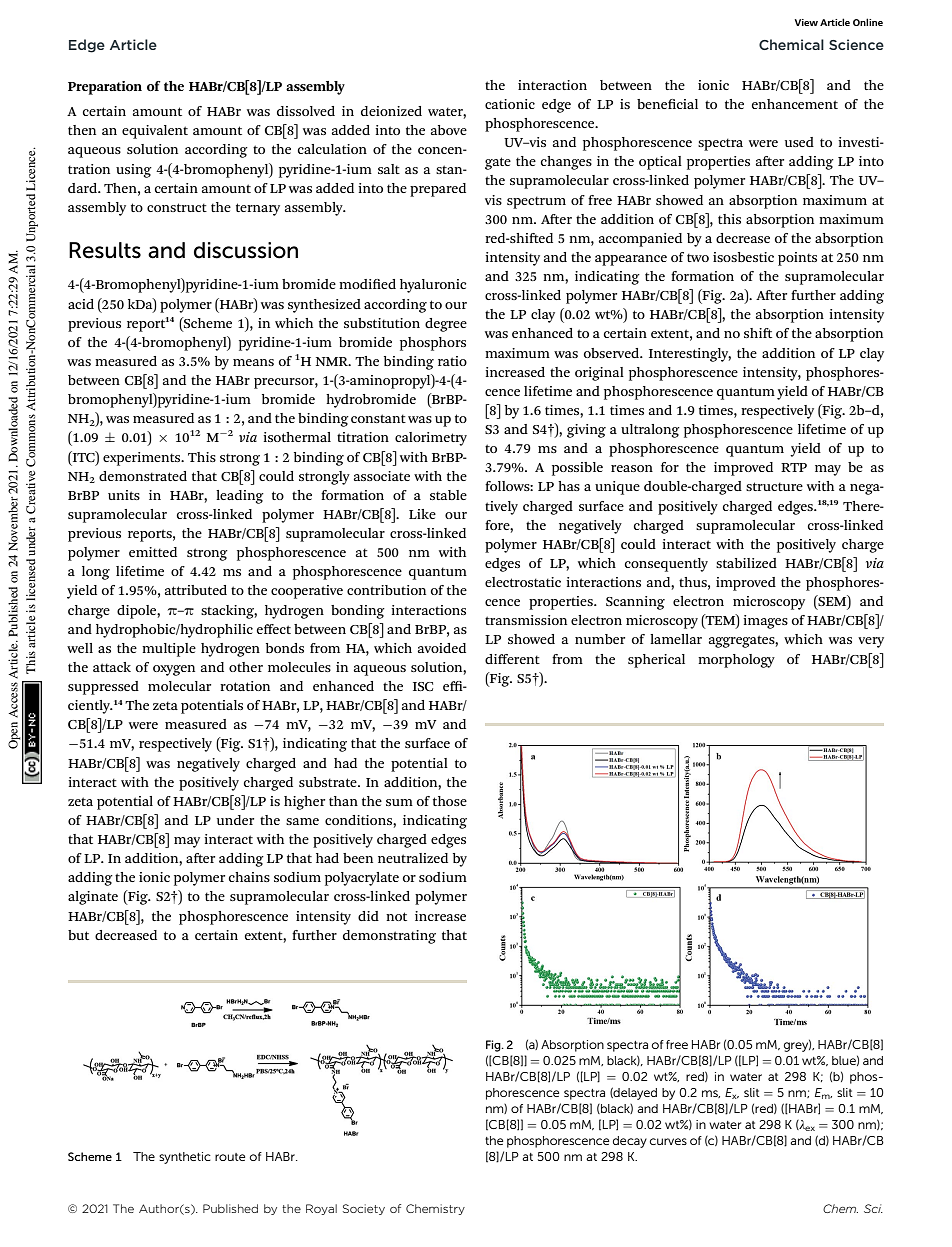 The height and width of the screenshot is (1247, 952). I want to click on points, so click(797, 259).
